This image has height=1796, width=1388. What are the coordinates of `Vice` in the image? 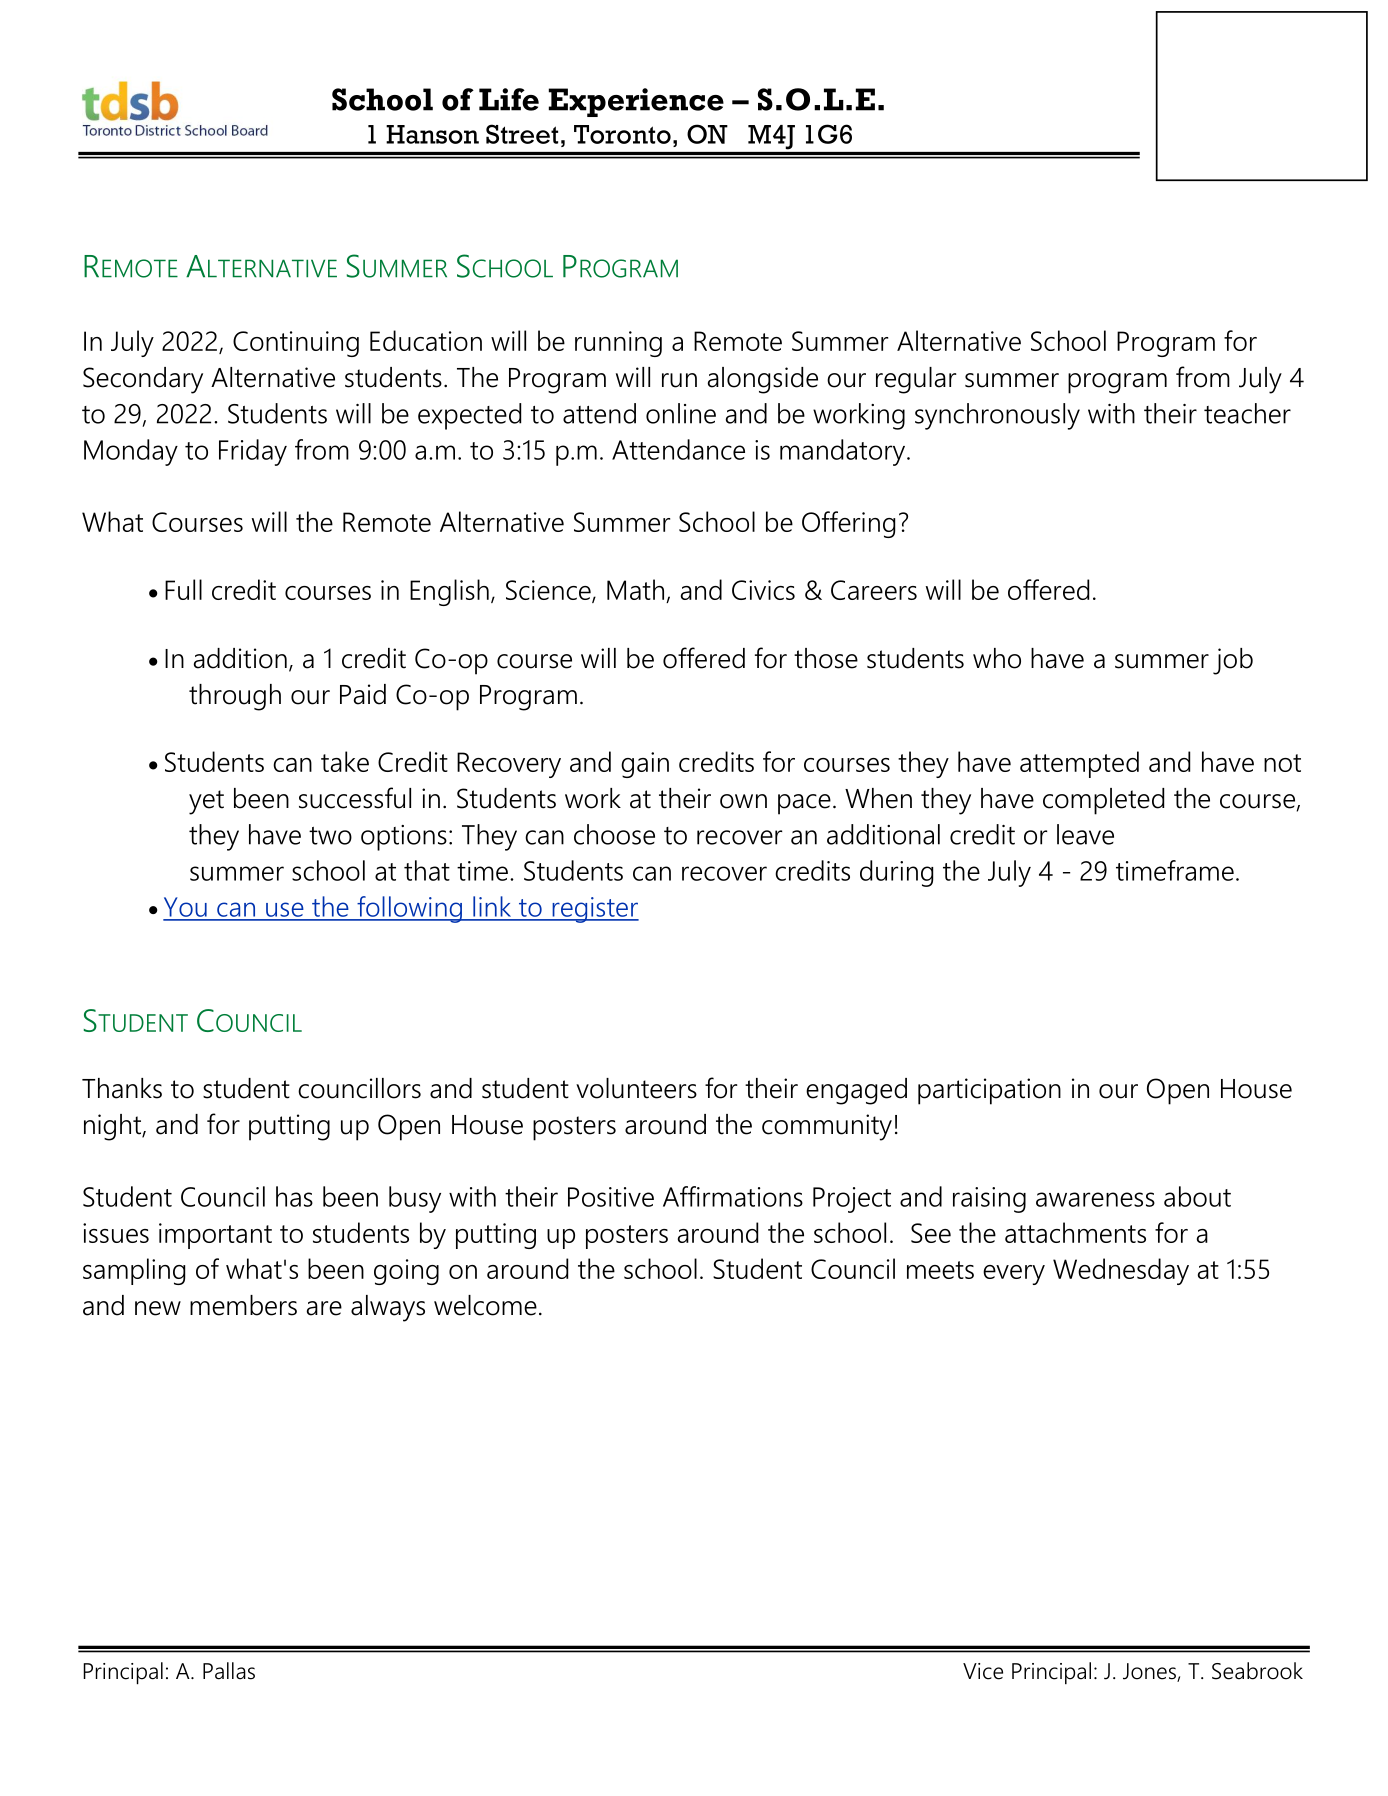 It's located at (983, 1671).
